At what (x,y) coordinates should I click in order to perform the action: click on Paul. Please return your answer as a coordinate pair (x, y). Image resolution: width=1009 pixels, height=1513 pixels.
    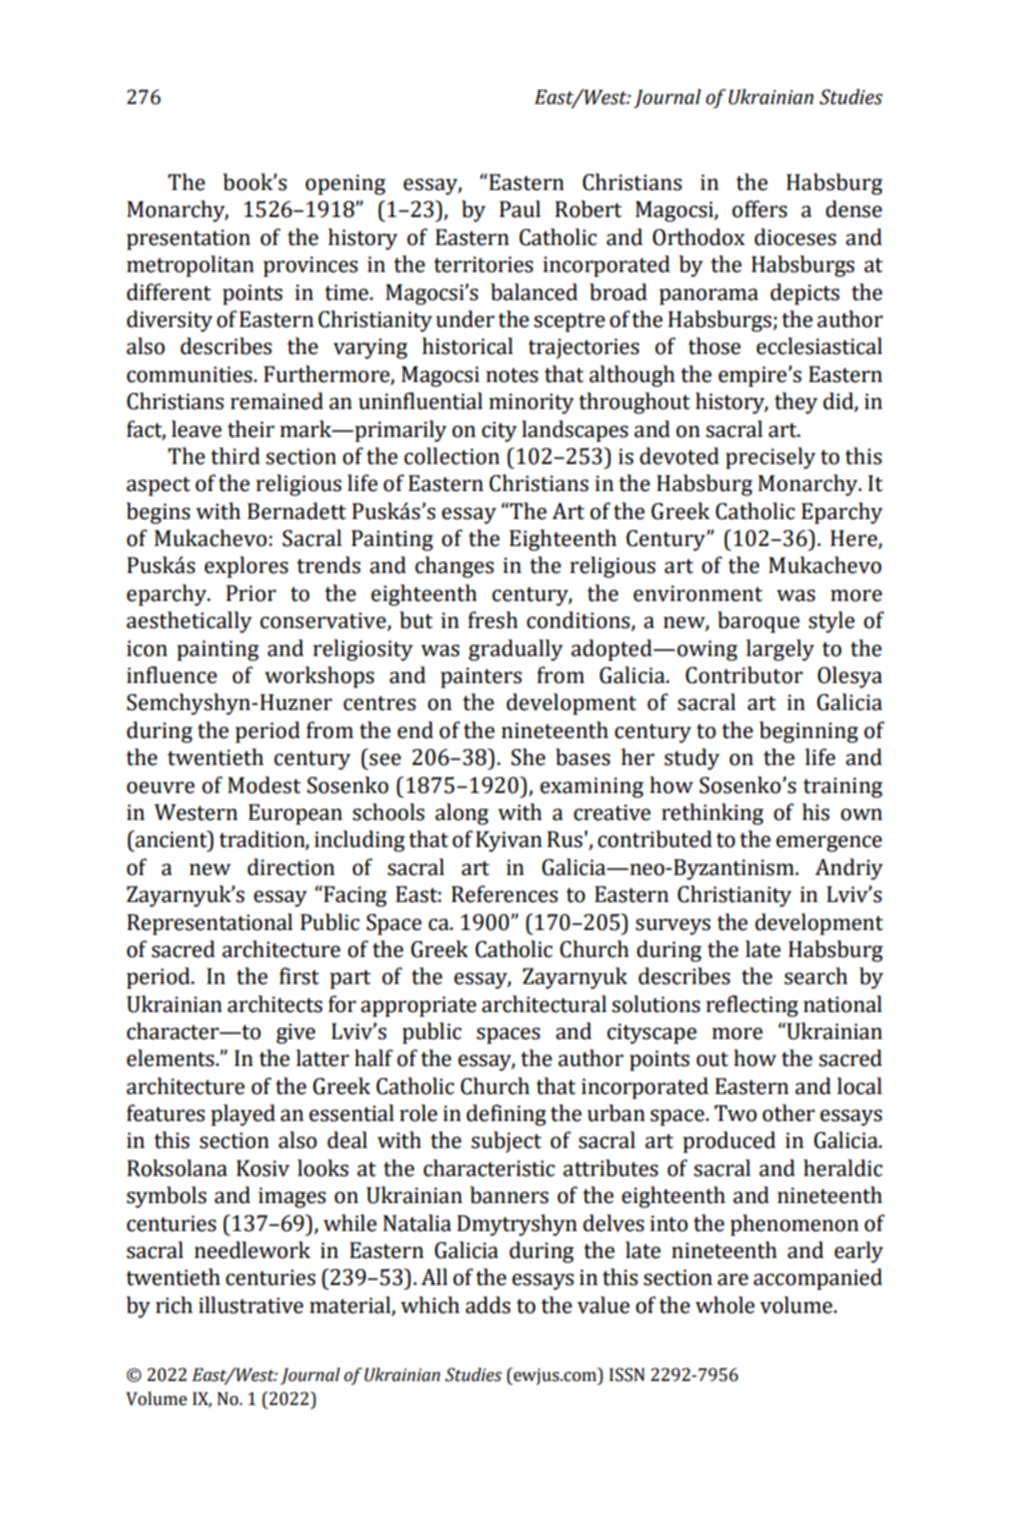
    Looking at the image, I should click on (520, 209).
